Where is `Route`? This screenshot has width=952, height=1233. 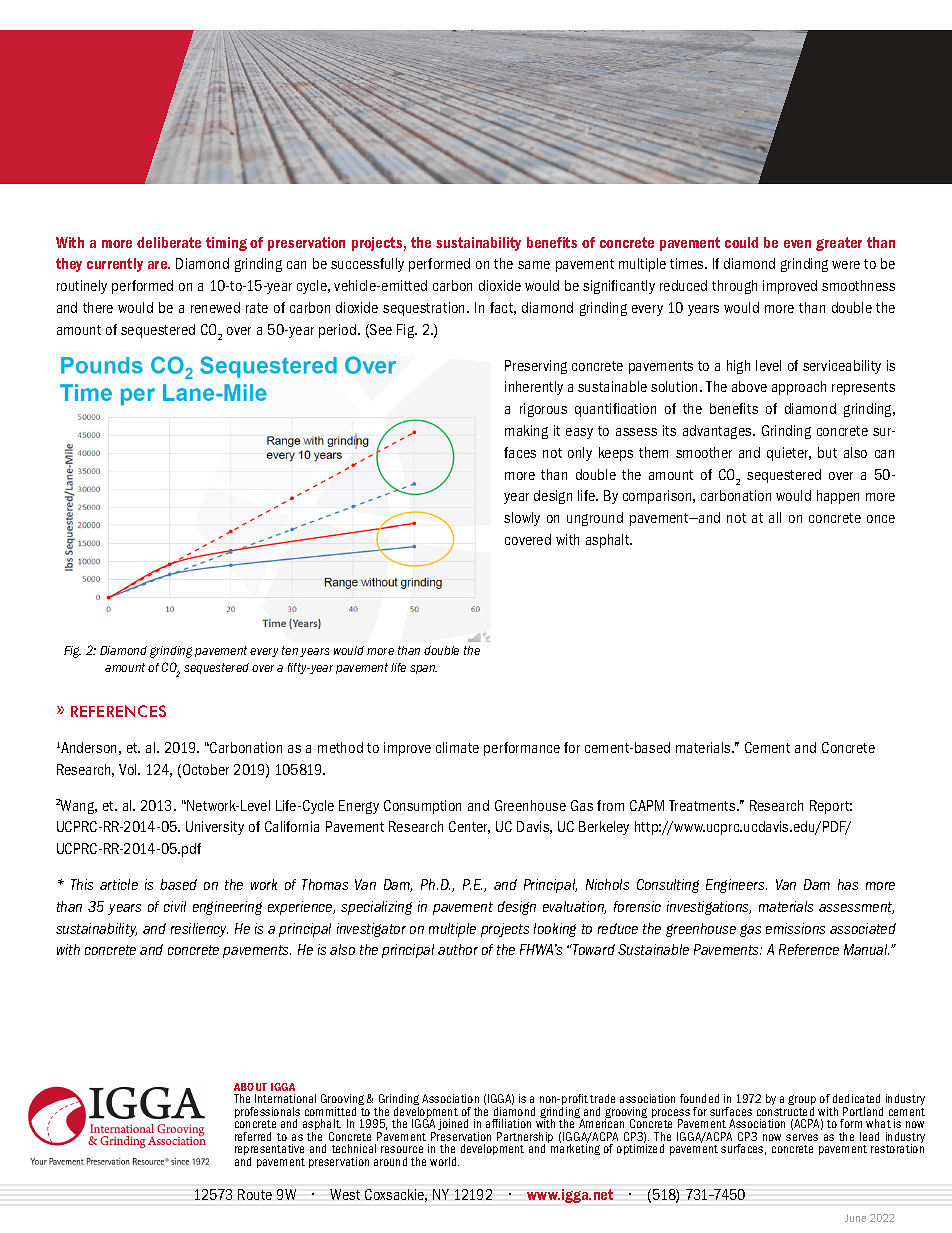
Route is located at coordinates (255, 1194).
